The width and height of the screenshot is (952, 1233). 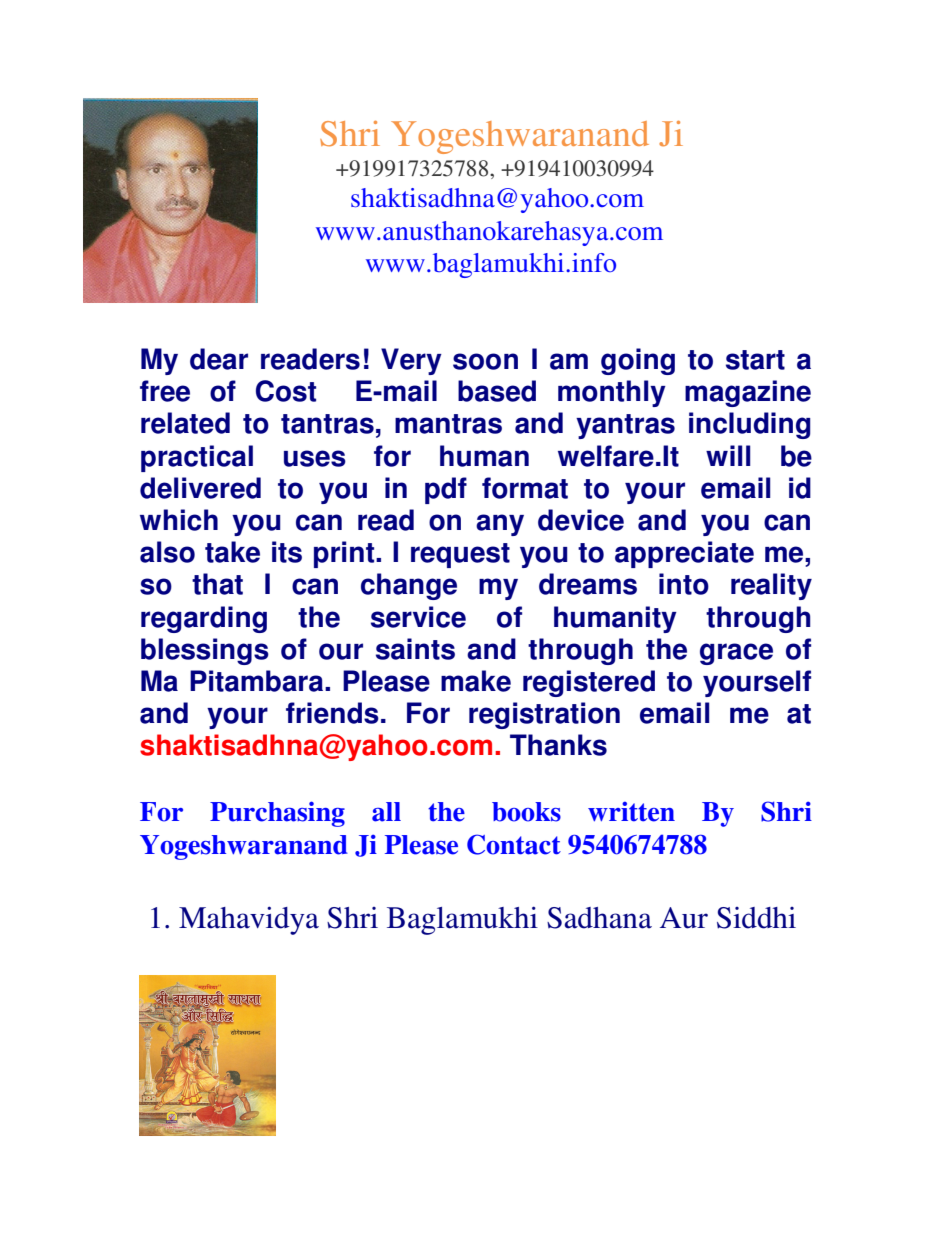 What do you see at coordinates (544, 715) in the screenshot?
I see `registration` at bounding box center [544, 715].
